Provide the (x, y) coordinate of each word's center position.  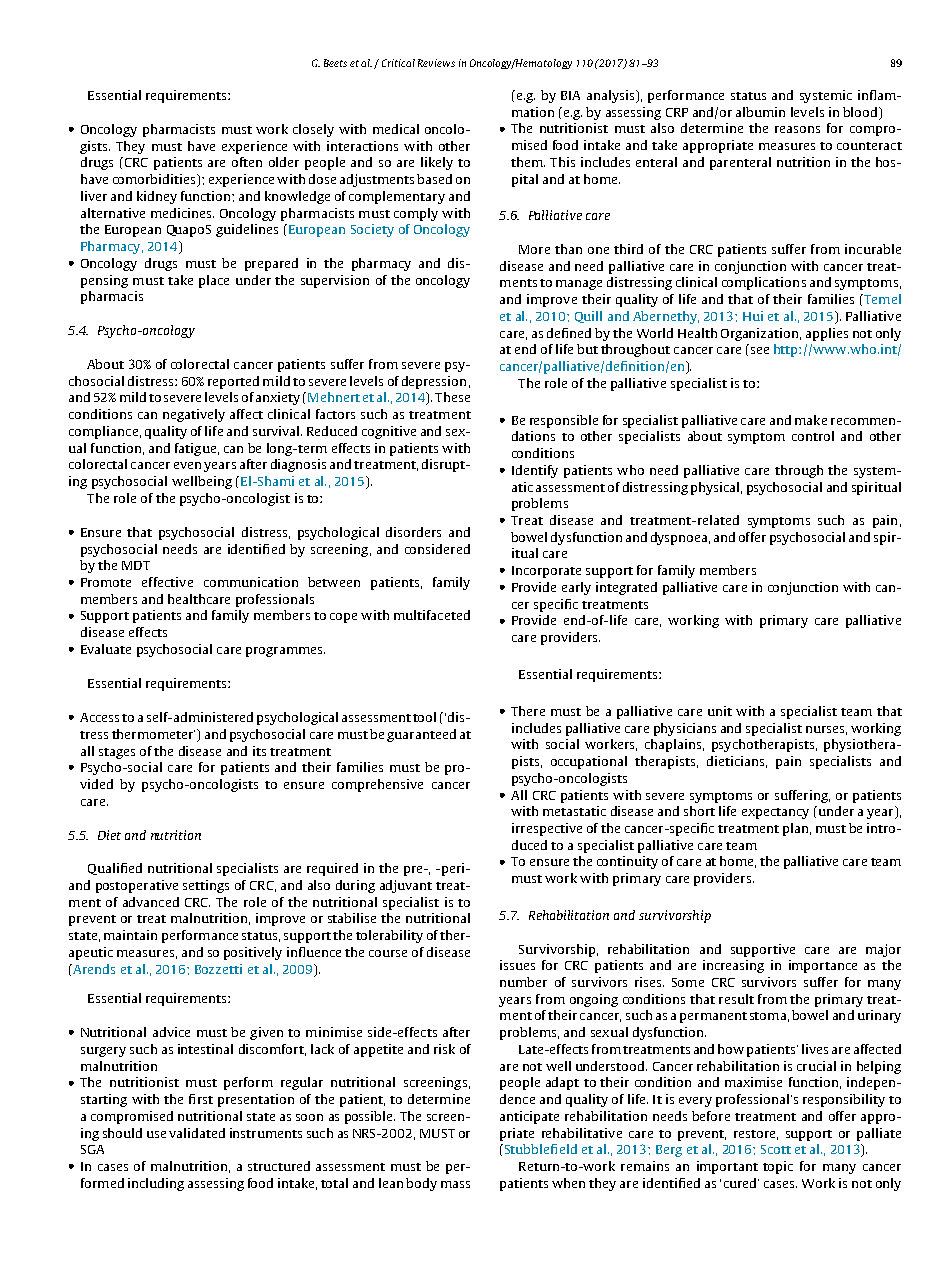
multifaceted (432, 615)
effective (167, 582)
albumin (760, 112)
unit (720, 711)
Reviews (436, 63)
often (247, 162)
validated (197, 1133)
